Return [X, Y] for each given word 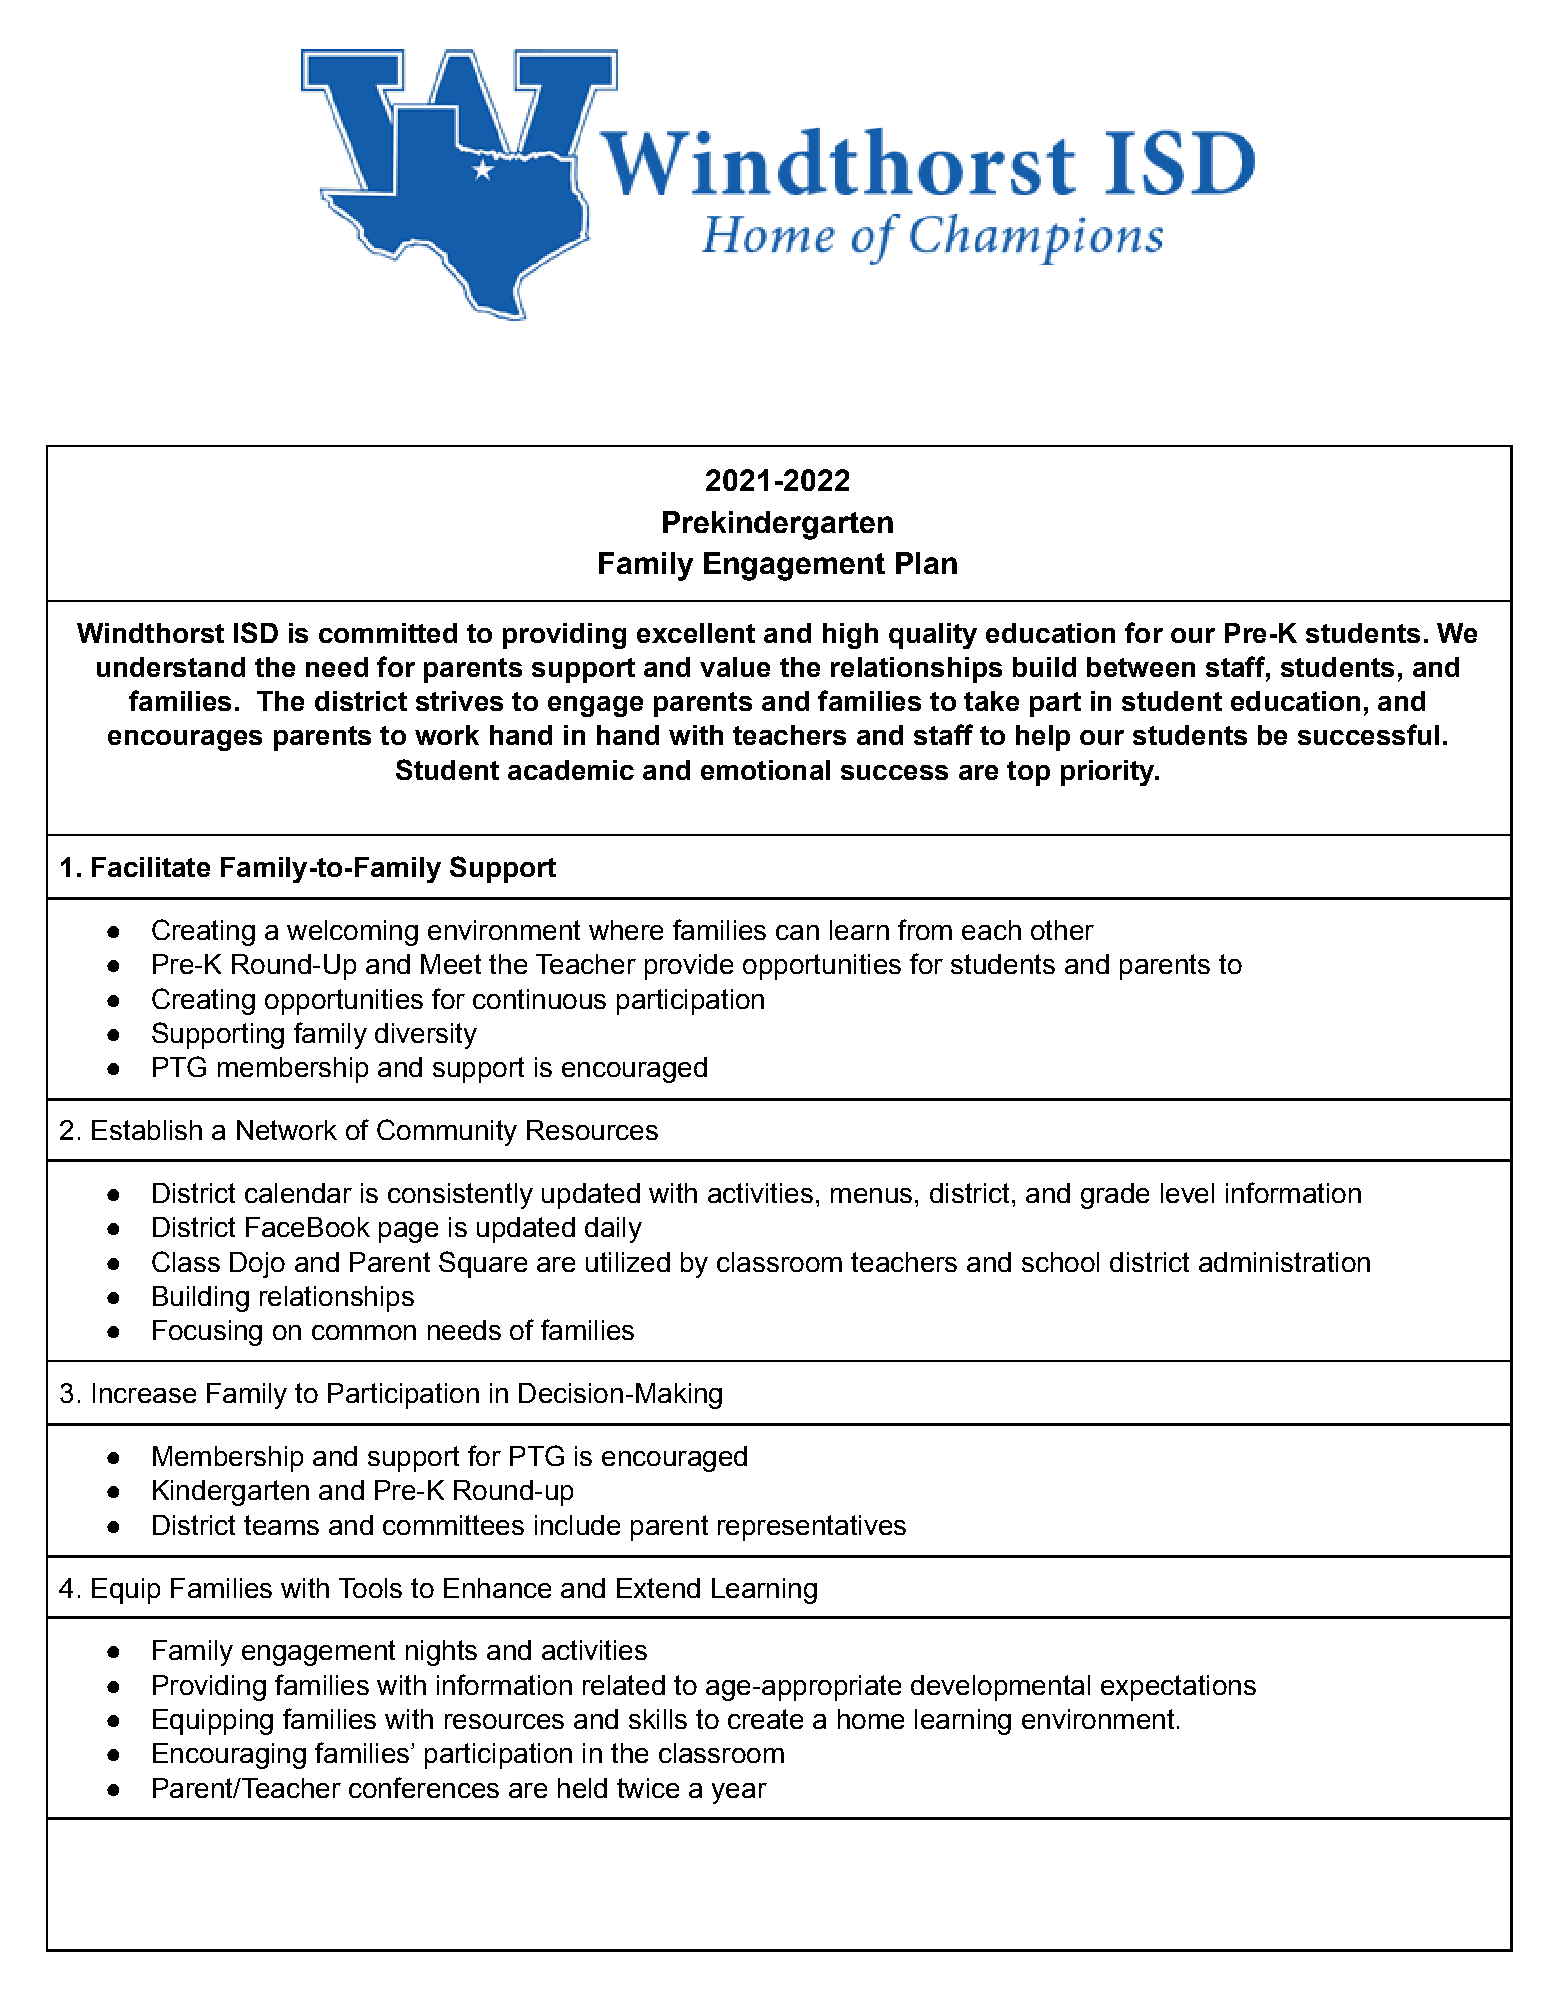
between [1141, 667]
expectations [1178, 1688]
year [739, 1793]
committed [388, 633]
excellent [696, 633]
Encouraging [229, 1756]
